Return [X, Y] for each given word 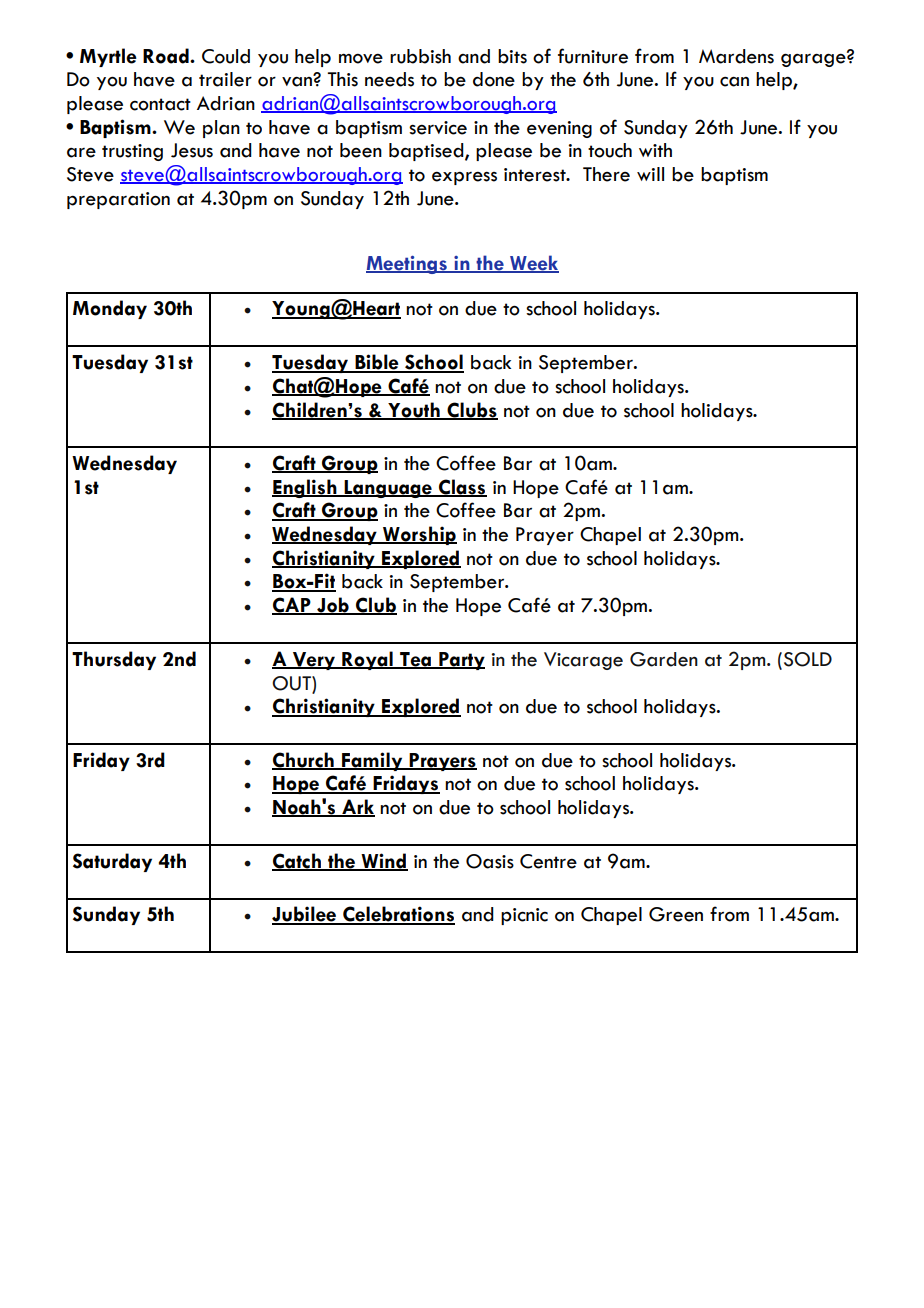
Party [461, 661]
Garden [664, 659]
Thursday [114, 660]
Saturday [112, 862]
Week [533, 263]
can [734, 82]
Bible [377, 363]
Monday [110, 309]
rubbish [420, 56]
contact [160, 104]
